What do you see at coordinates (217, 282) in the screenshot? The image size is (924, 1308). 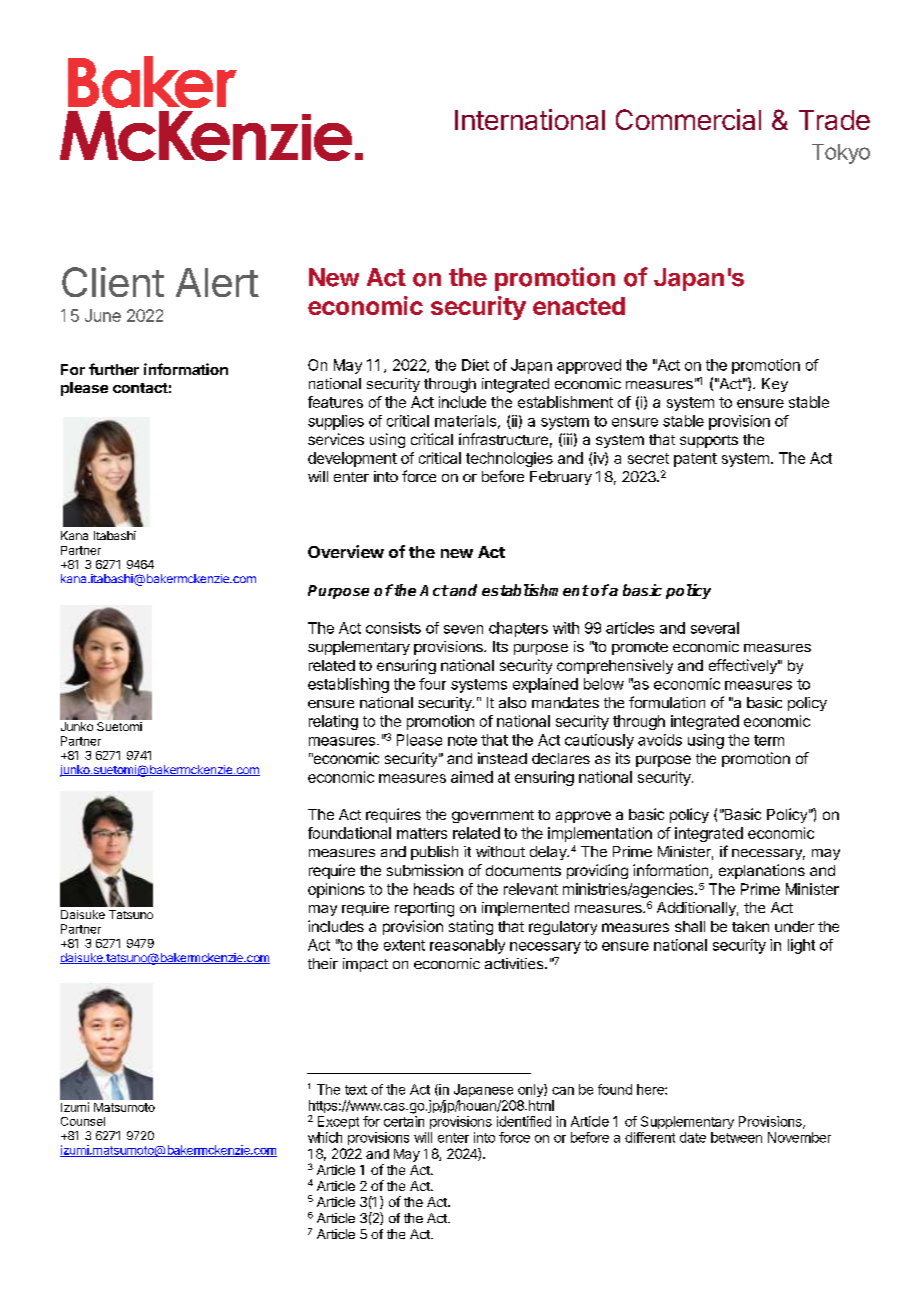 I see `Alert` at bounding box center [217, 282].
